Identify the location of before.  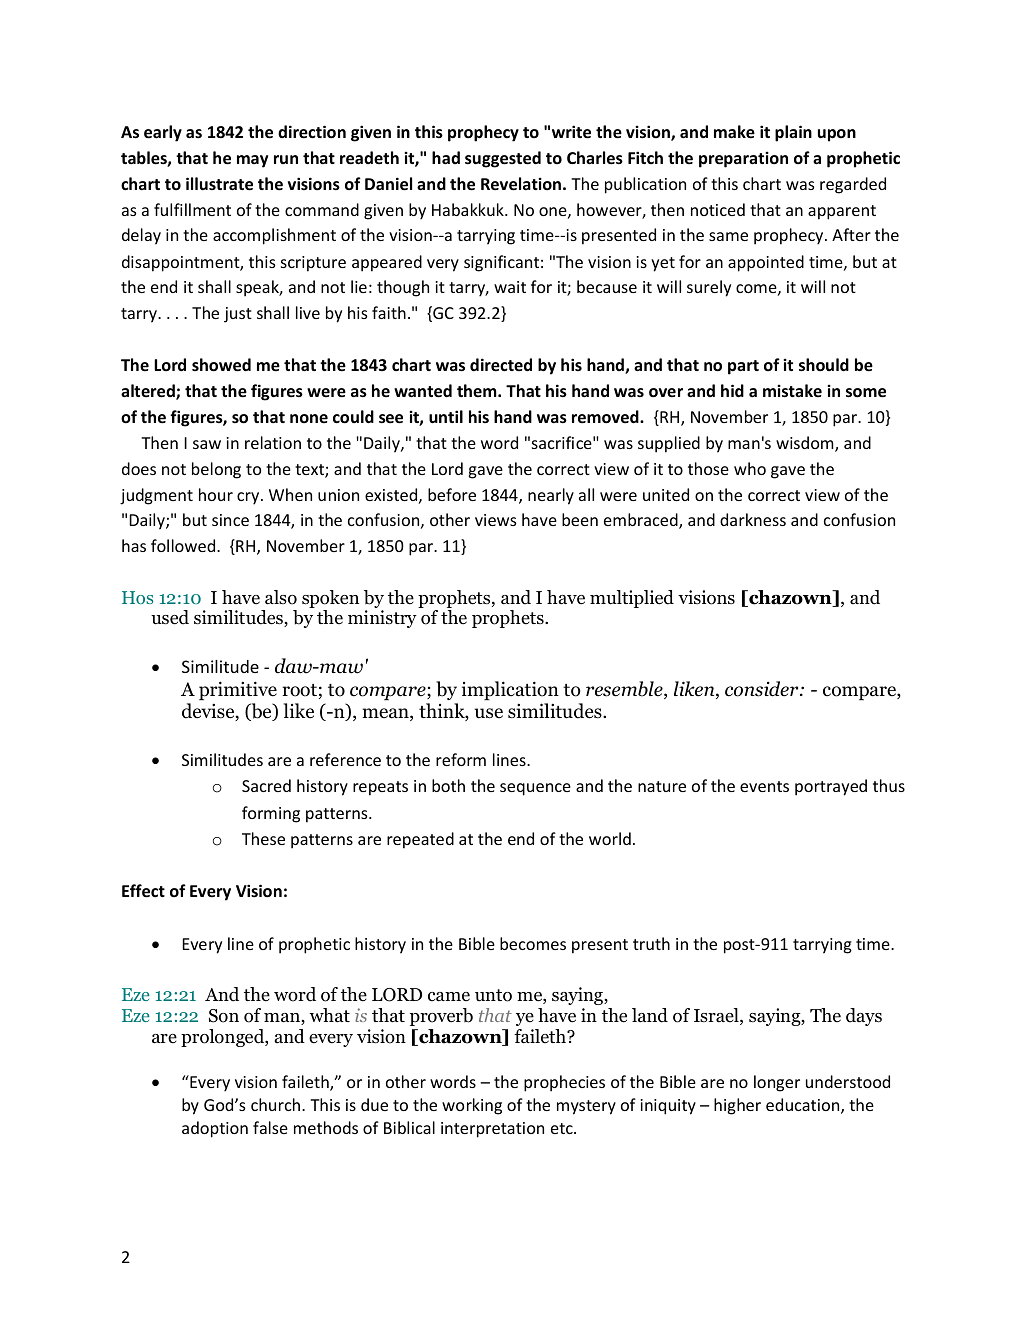
(452, 494).
